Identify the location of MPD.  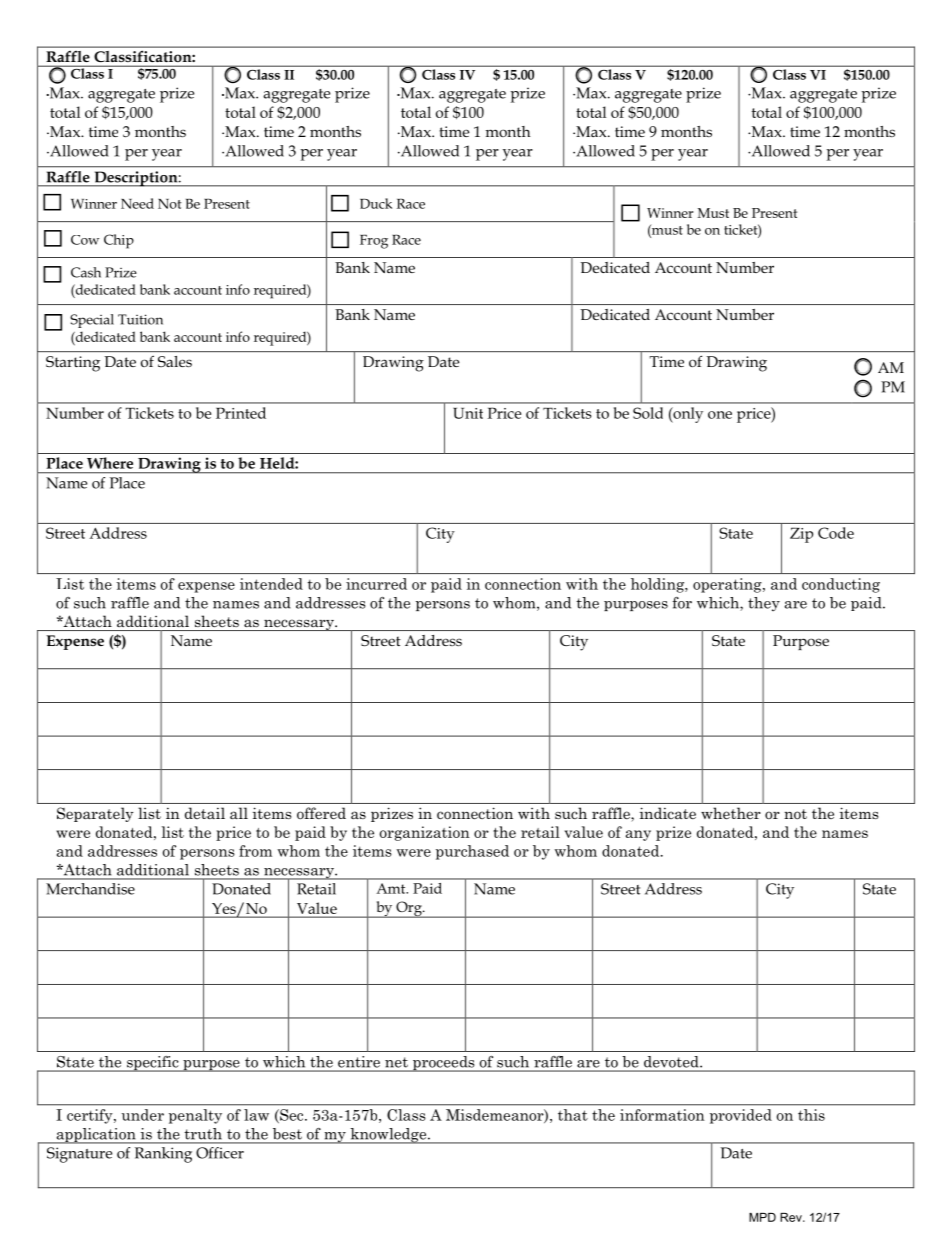
(762, 1217).
